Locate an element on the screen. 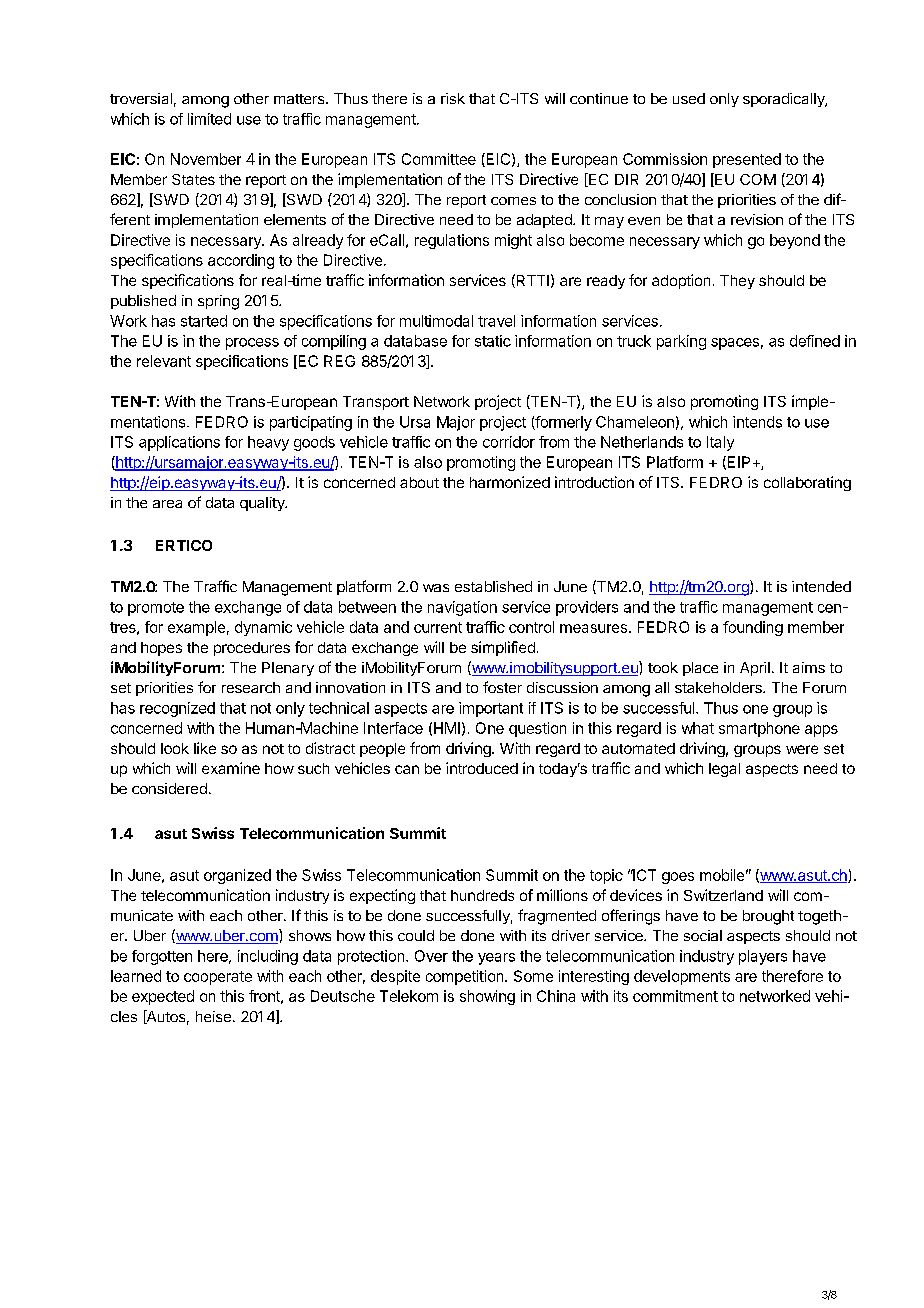 This screenshot has height=1308, width=924. intended is located at coordinates (821, 586).
